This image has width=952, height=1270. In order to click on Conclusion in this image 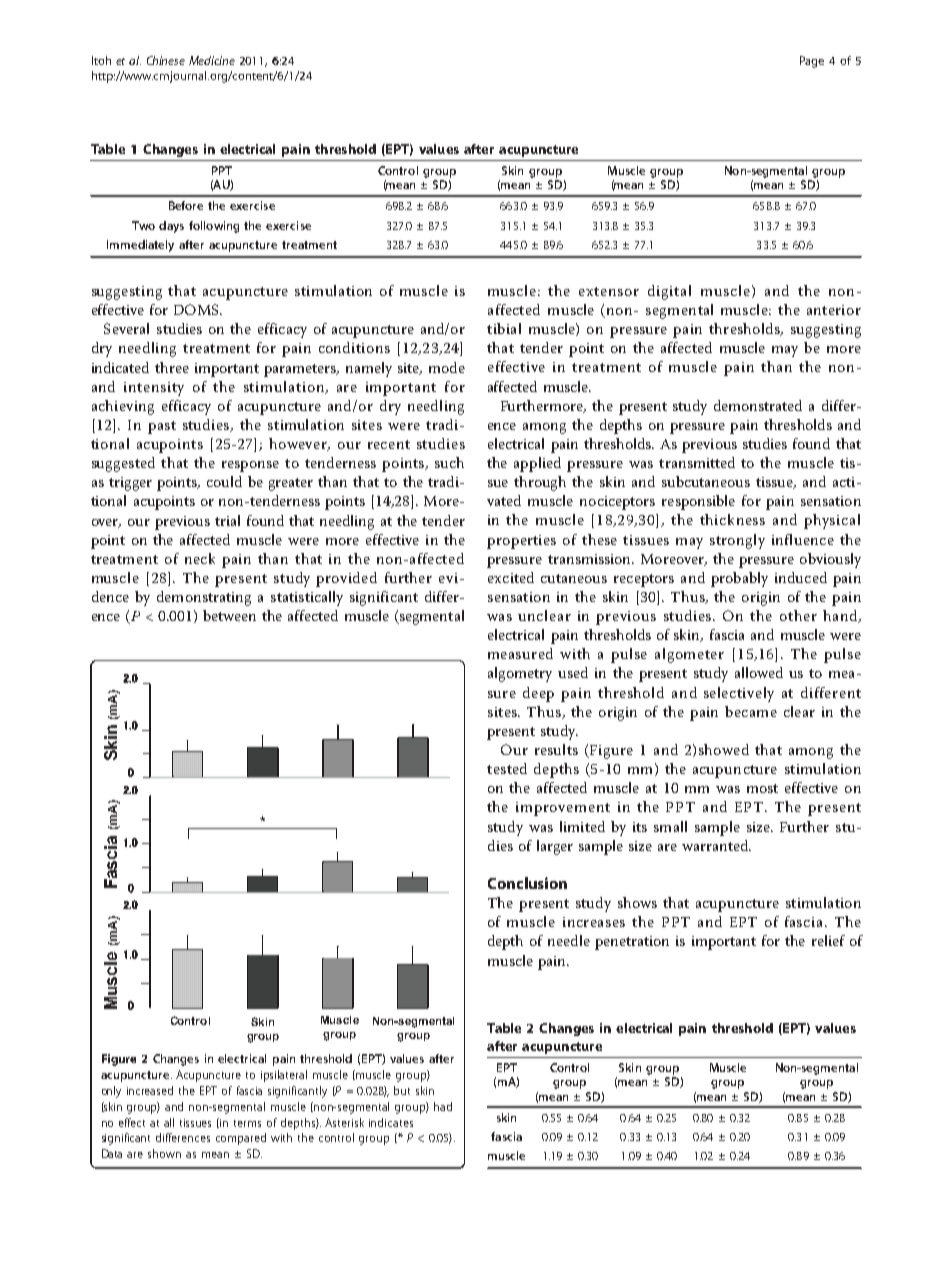, I will do `click(527, 883)`.
